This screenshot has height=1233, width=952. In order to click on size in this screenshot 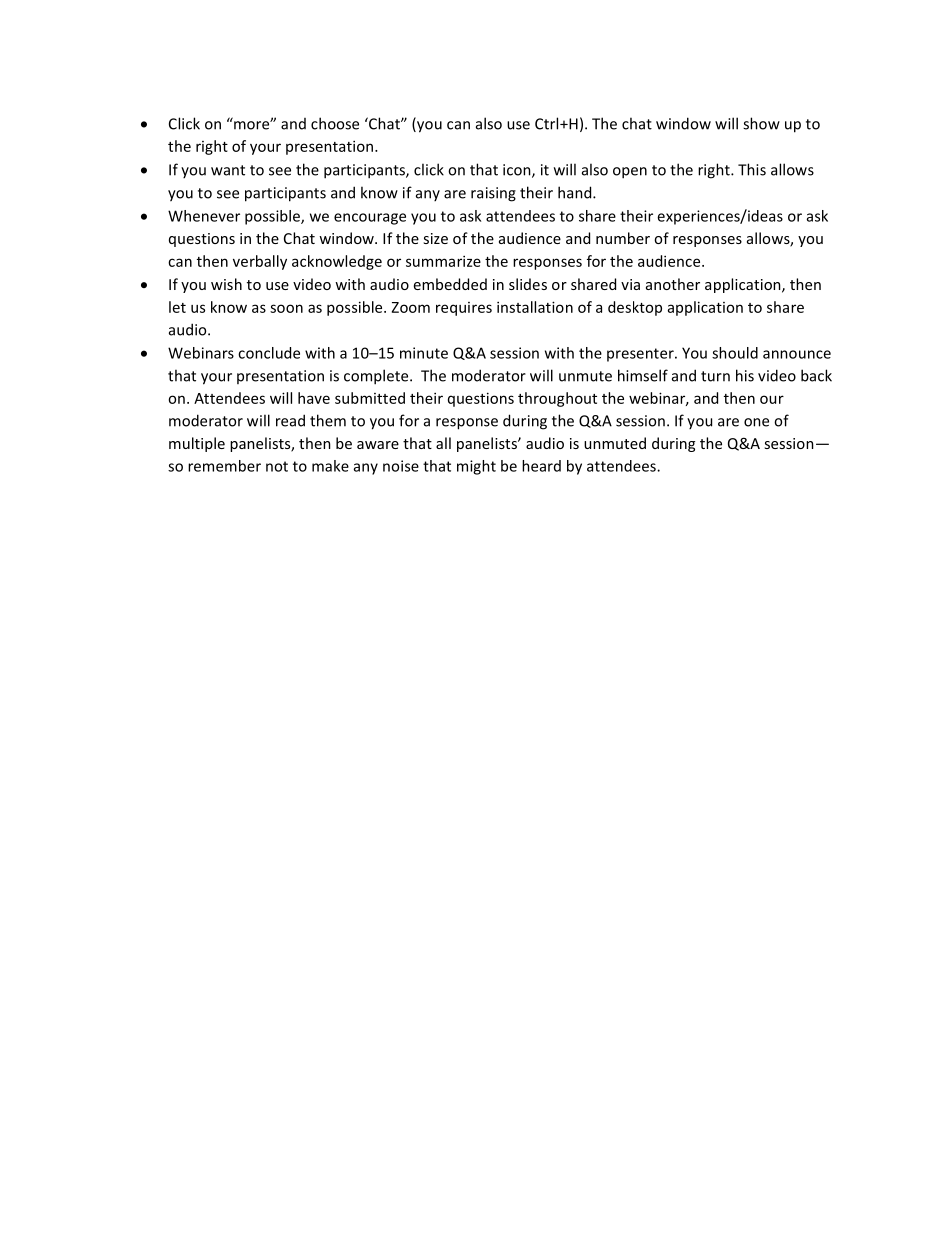, I will do `click(435, 238)`.
